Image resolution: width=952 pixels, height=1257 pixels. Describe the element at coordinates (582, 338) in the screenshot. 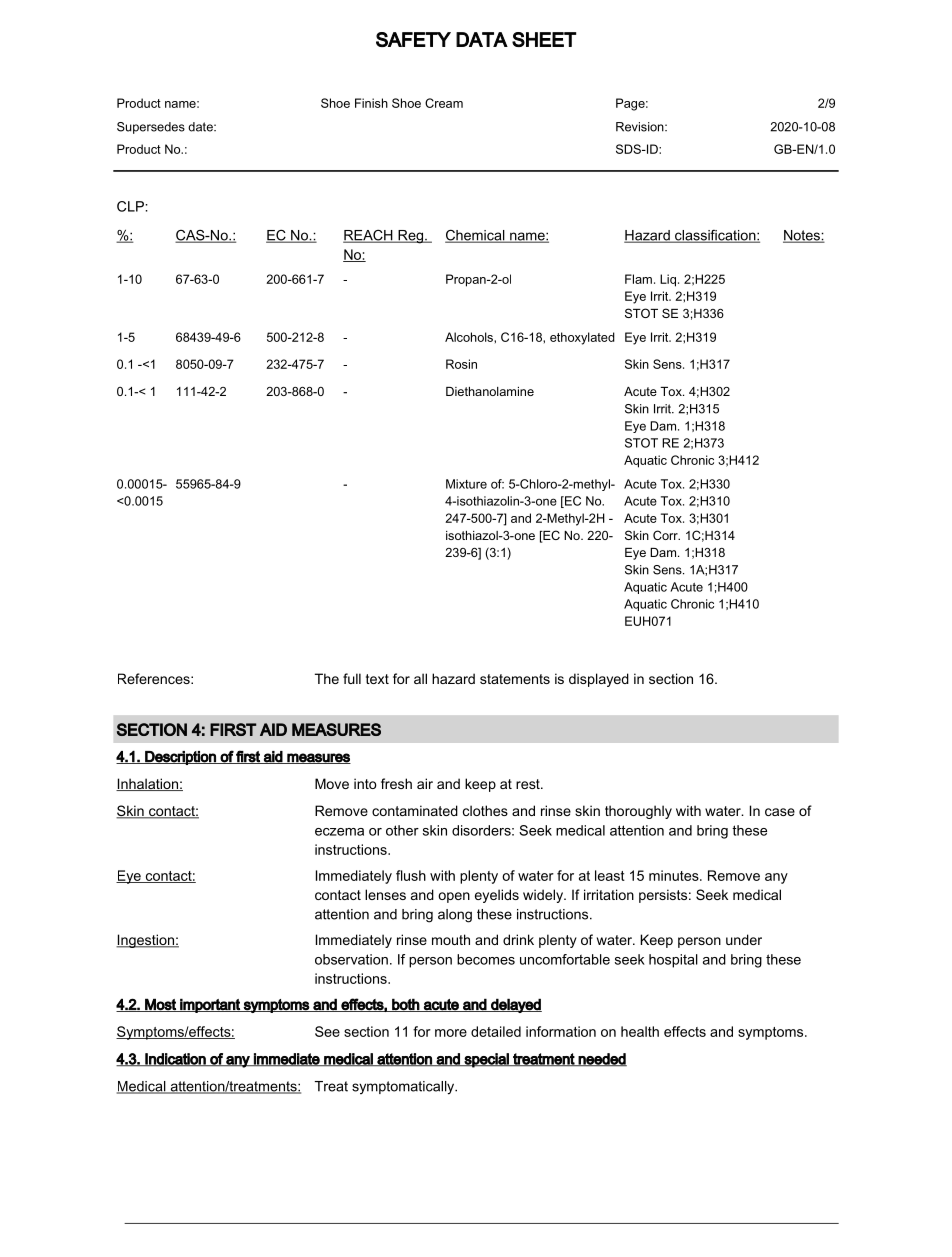

I see `ethoxylated` at that location.
